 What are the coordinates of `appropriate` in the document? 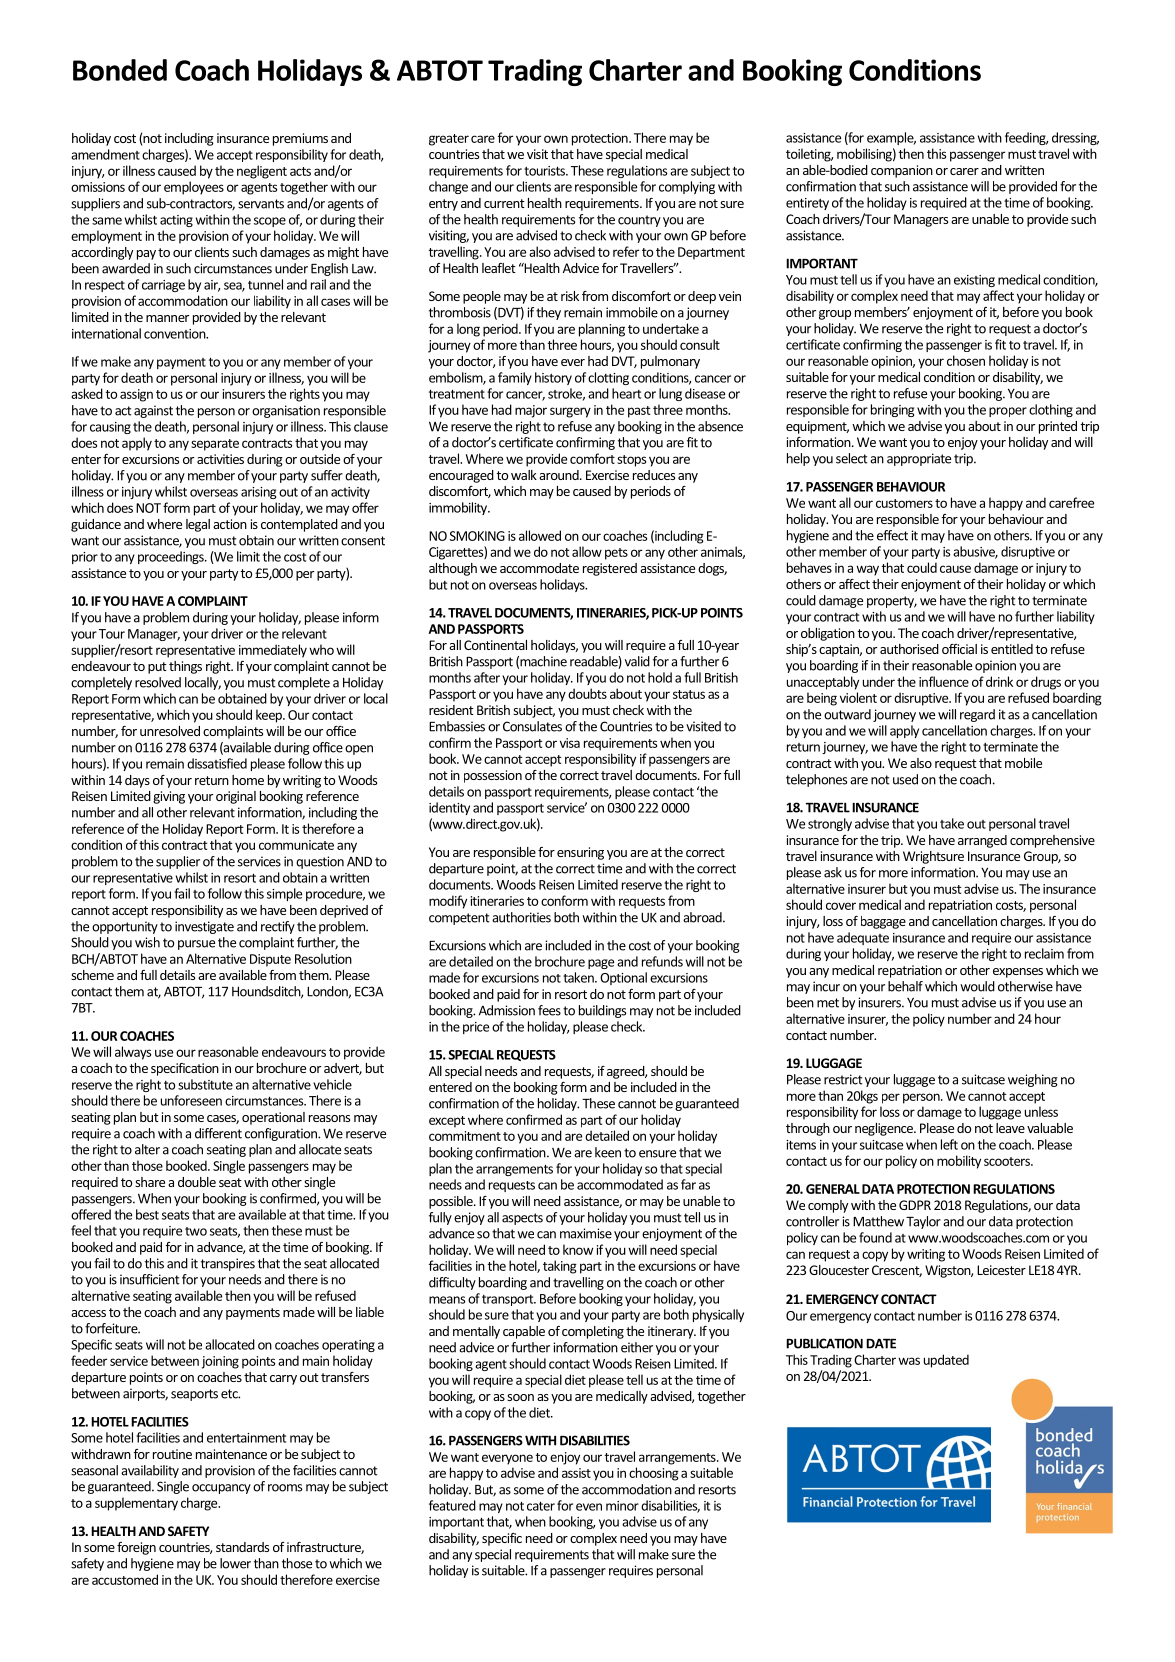 It's located at (919, 459).
